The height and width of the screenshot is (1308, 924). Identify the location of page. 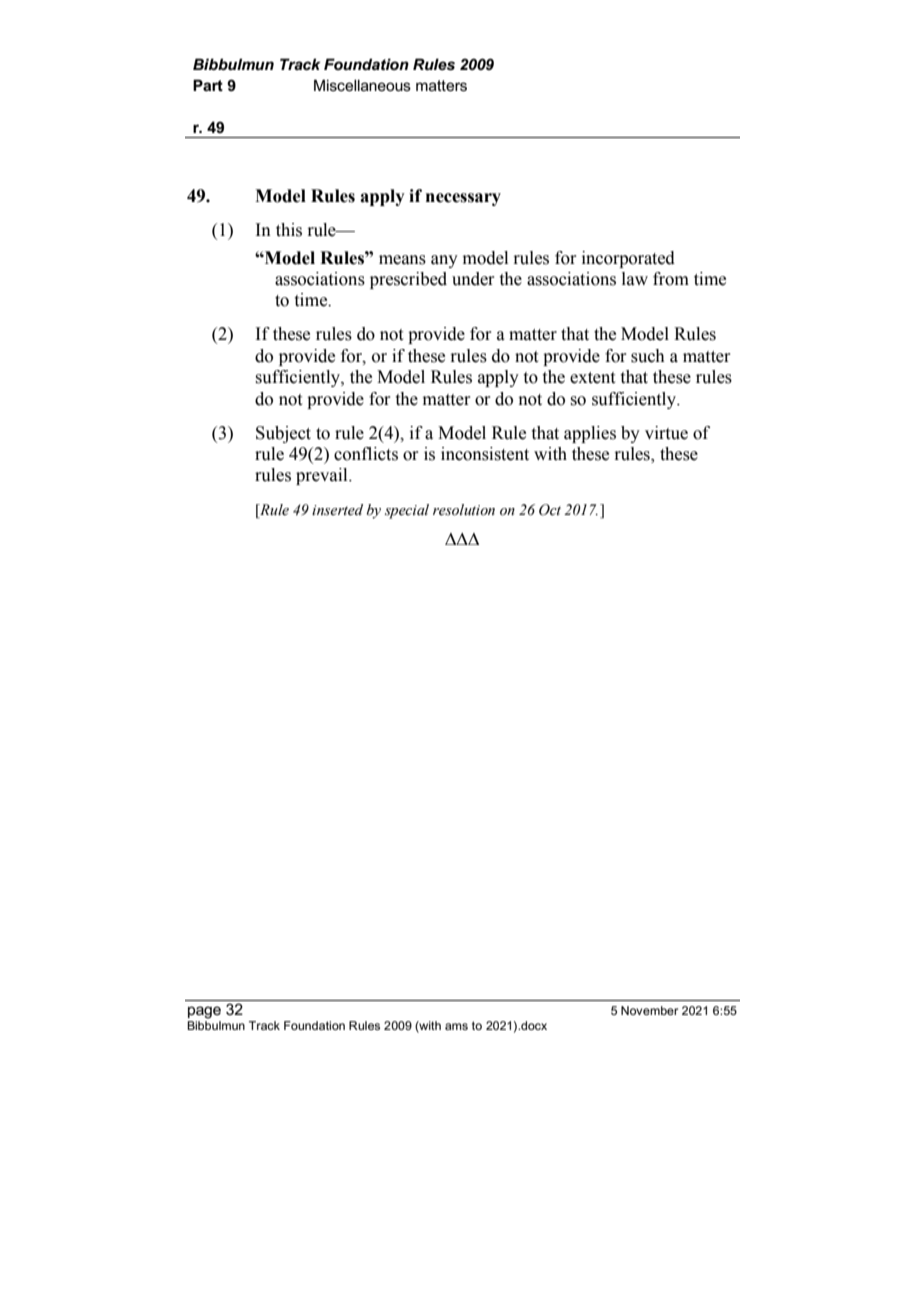
(204, 1012).
